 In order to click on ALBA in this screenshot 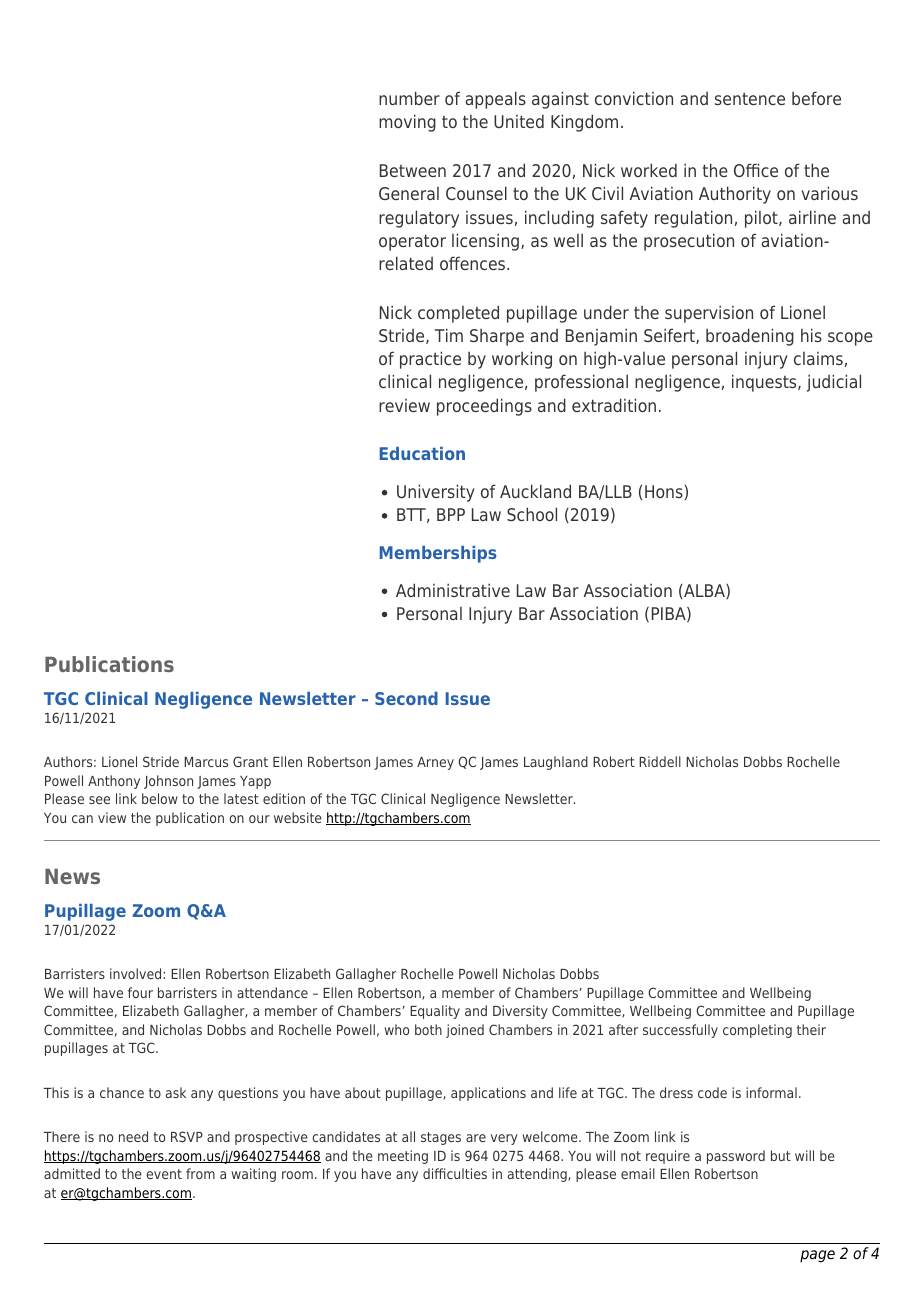, I will do `click(704, 591)`.
